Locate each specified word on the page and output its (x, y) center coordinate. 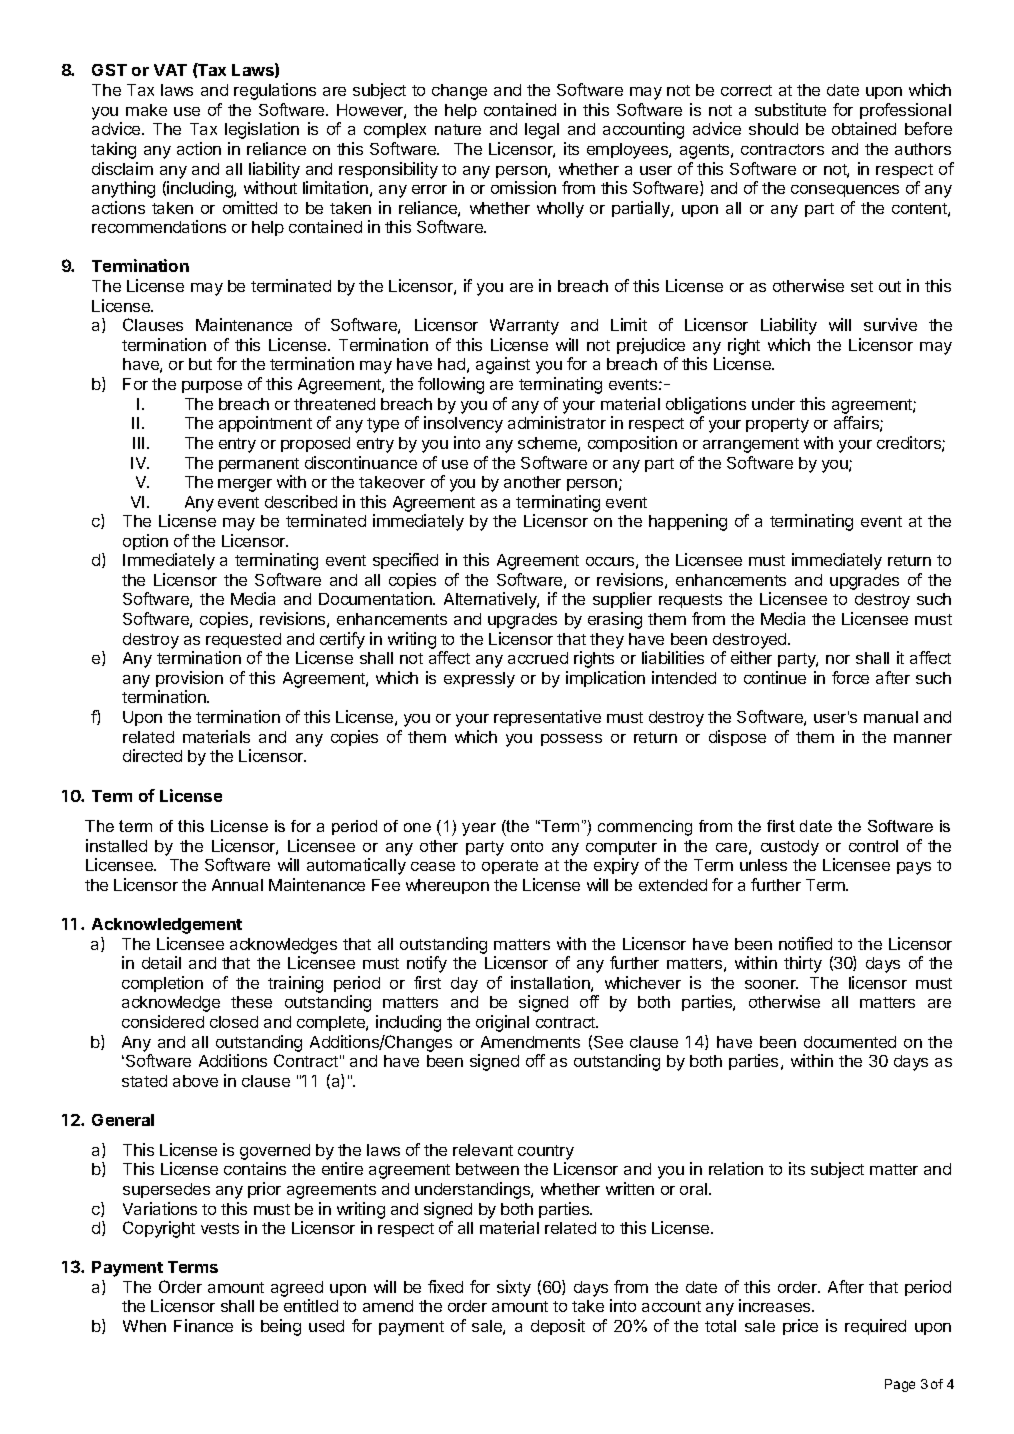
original (502, 1023)
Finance (203, 1325)
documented (850, 1042)
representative (547, 718)
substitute (790, 109)
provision (189, 679)
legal (542, 131)
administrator (557, 422)
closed (234, 1022)
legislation (262, 130)
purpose (212, 387)
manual (891, 717)
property (777, 425)
